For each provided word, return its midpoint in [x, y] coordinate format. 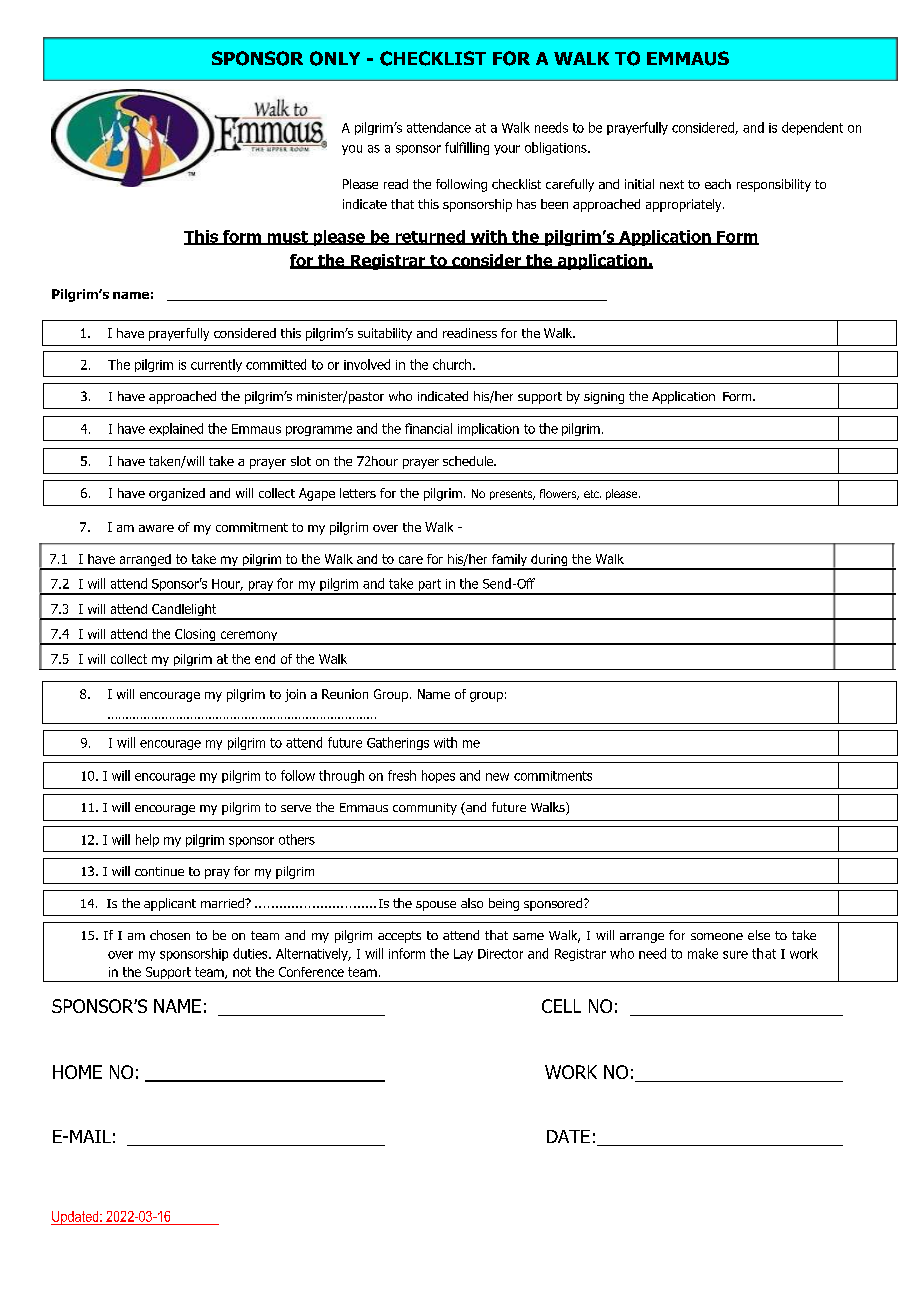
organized [177, 494]
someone [717, 936]
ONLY [335, 58]
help [147, 840]
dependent [812, 128]
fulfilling [467, 148]
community [425, 809]
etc [592, 494]
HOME [77, 1072]
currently [216, 365]
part [430, 586]
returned [430, 237]
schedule [469, 461]
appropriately [685, 205]
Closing [195, 636]
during [549, 561]
